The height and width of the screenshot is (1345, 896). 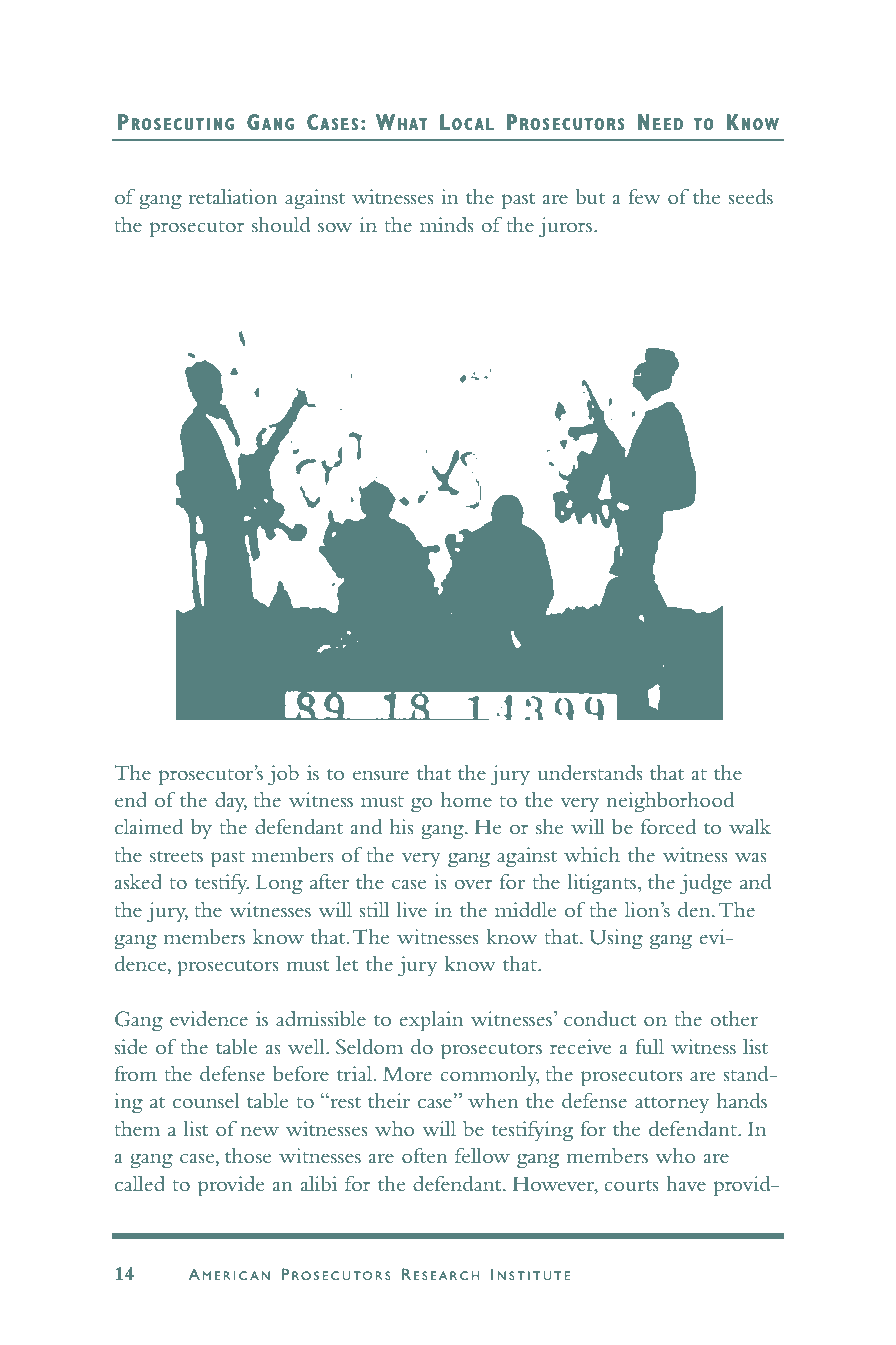 What do you see at coordinates (425, 1155) in the screenshot?
I see `often` at bounding box center [425, 1155].
